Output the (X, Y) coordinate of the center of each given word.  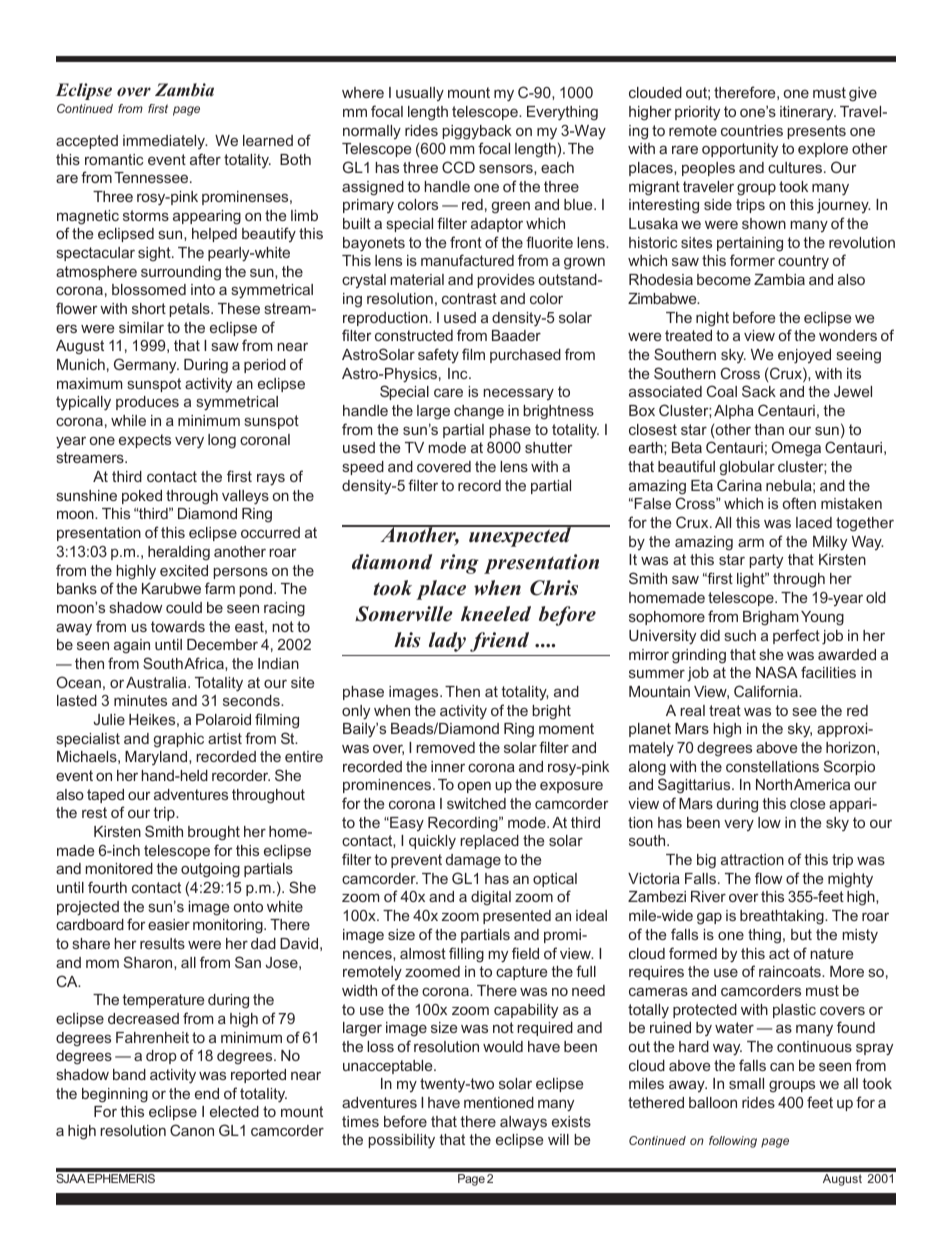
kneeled (496, 614)
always (523, 1123)
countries (752, 130)
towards (178, 626)
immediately (165, 142)
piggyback (477, 132)
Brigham (770, 618)
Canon (192, 1130)
